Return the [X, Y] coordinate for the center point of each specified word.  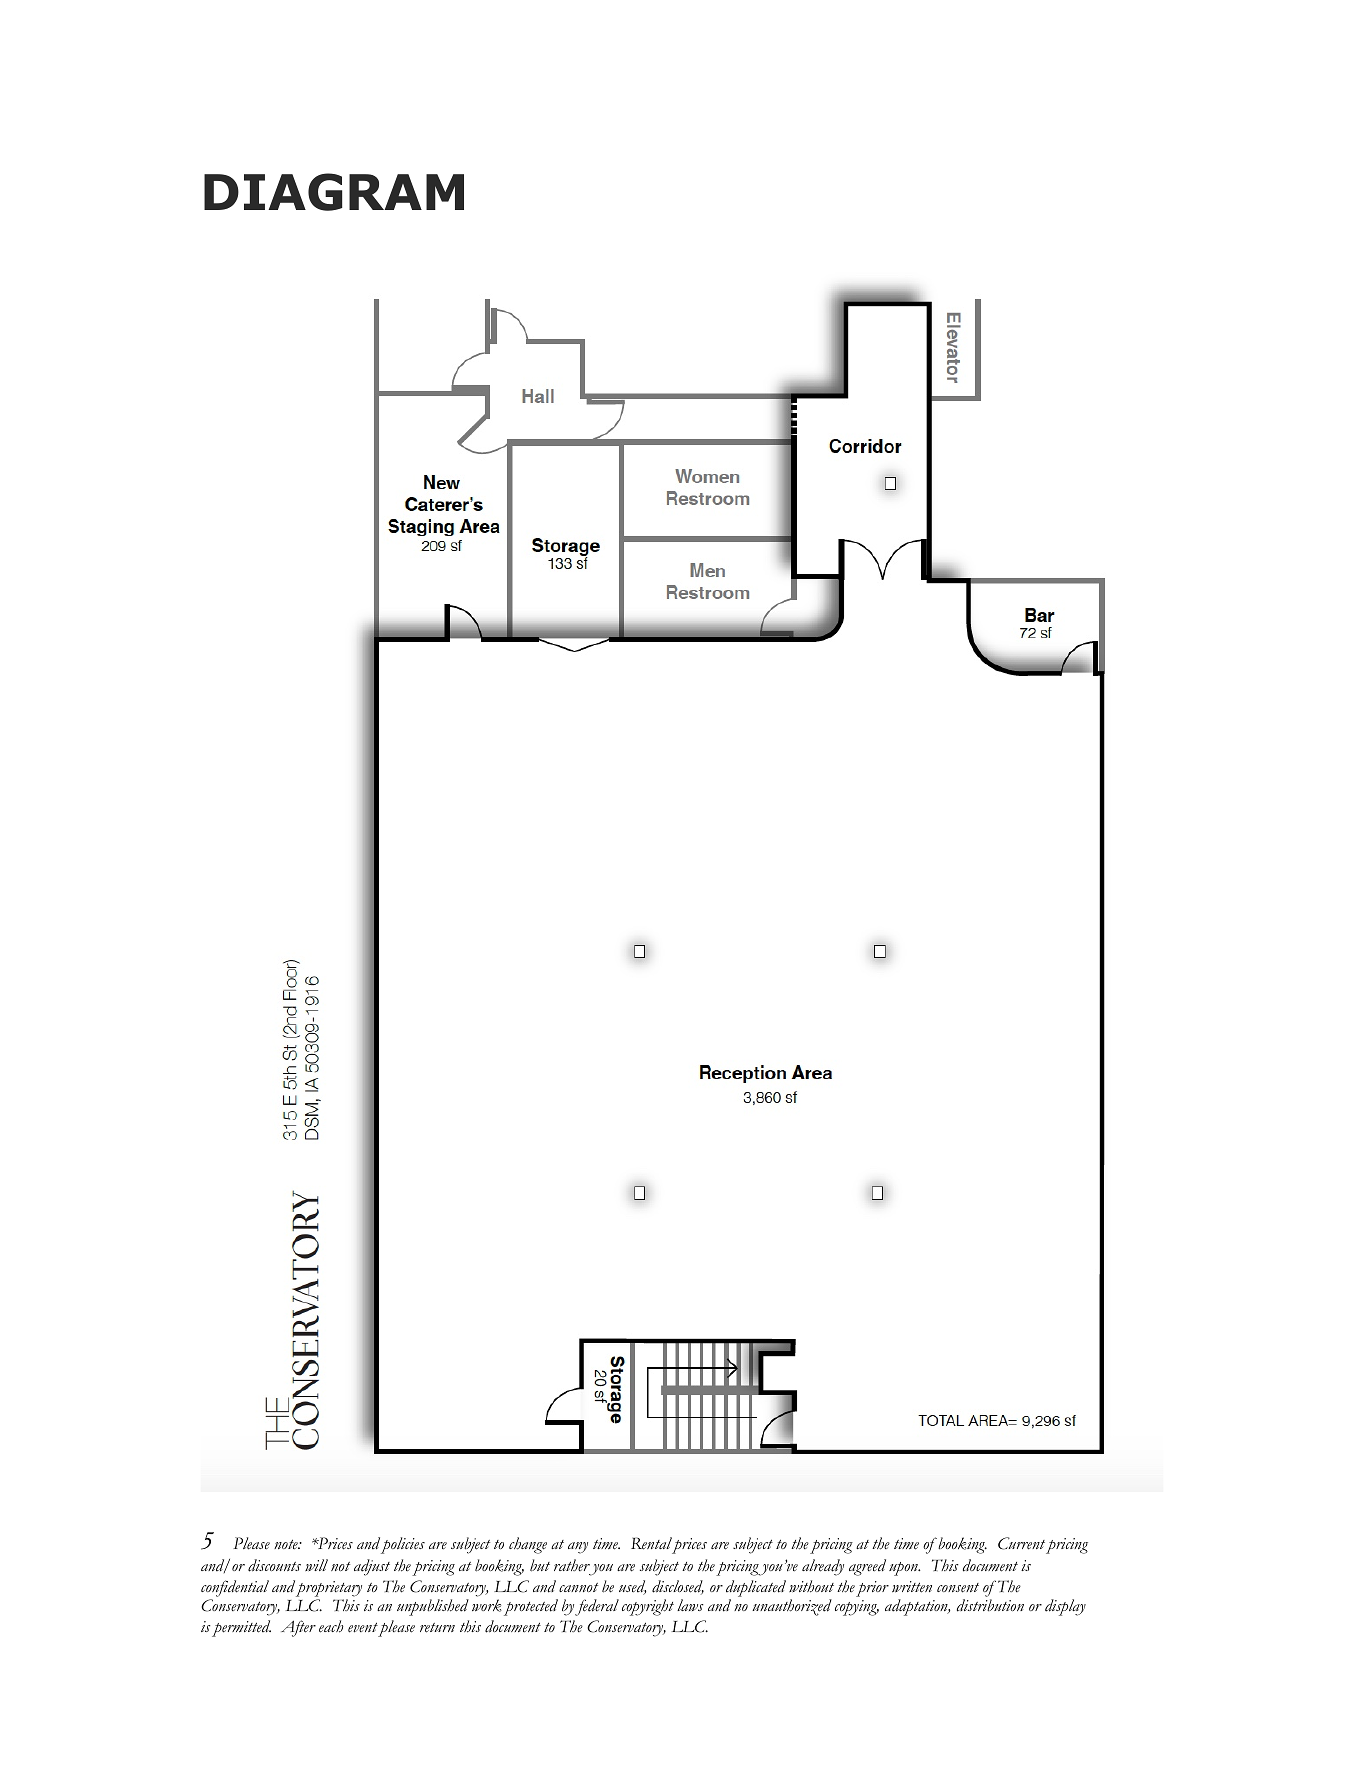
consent [958, 1588]
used [632, 1587]
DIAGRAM [334, 192]
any [578, 1548]
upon [904, 1569]
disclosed [678, 1587]
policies [403, 1545]
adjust [372, 1567]
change [528, 1545]
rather [572, 1565]
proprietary [329, 1589]
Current [1021, 1543]
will [316, 1565]
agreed [867, 1567]
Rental [652, 1545]
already [823, 1567]
